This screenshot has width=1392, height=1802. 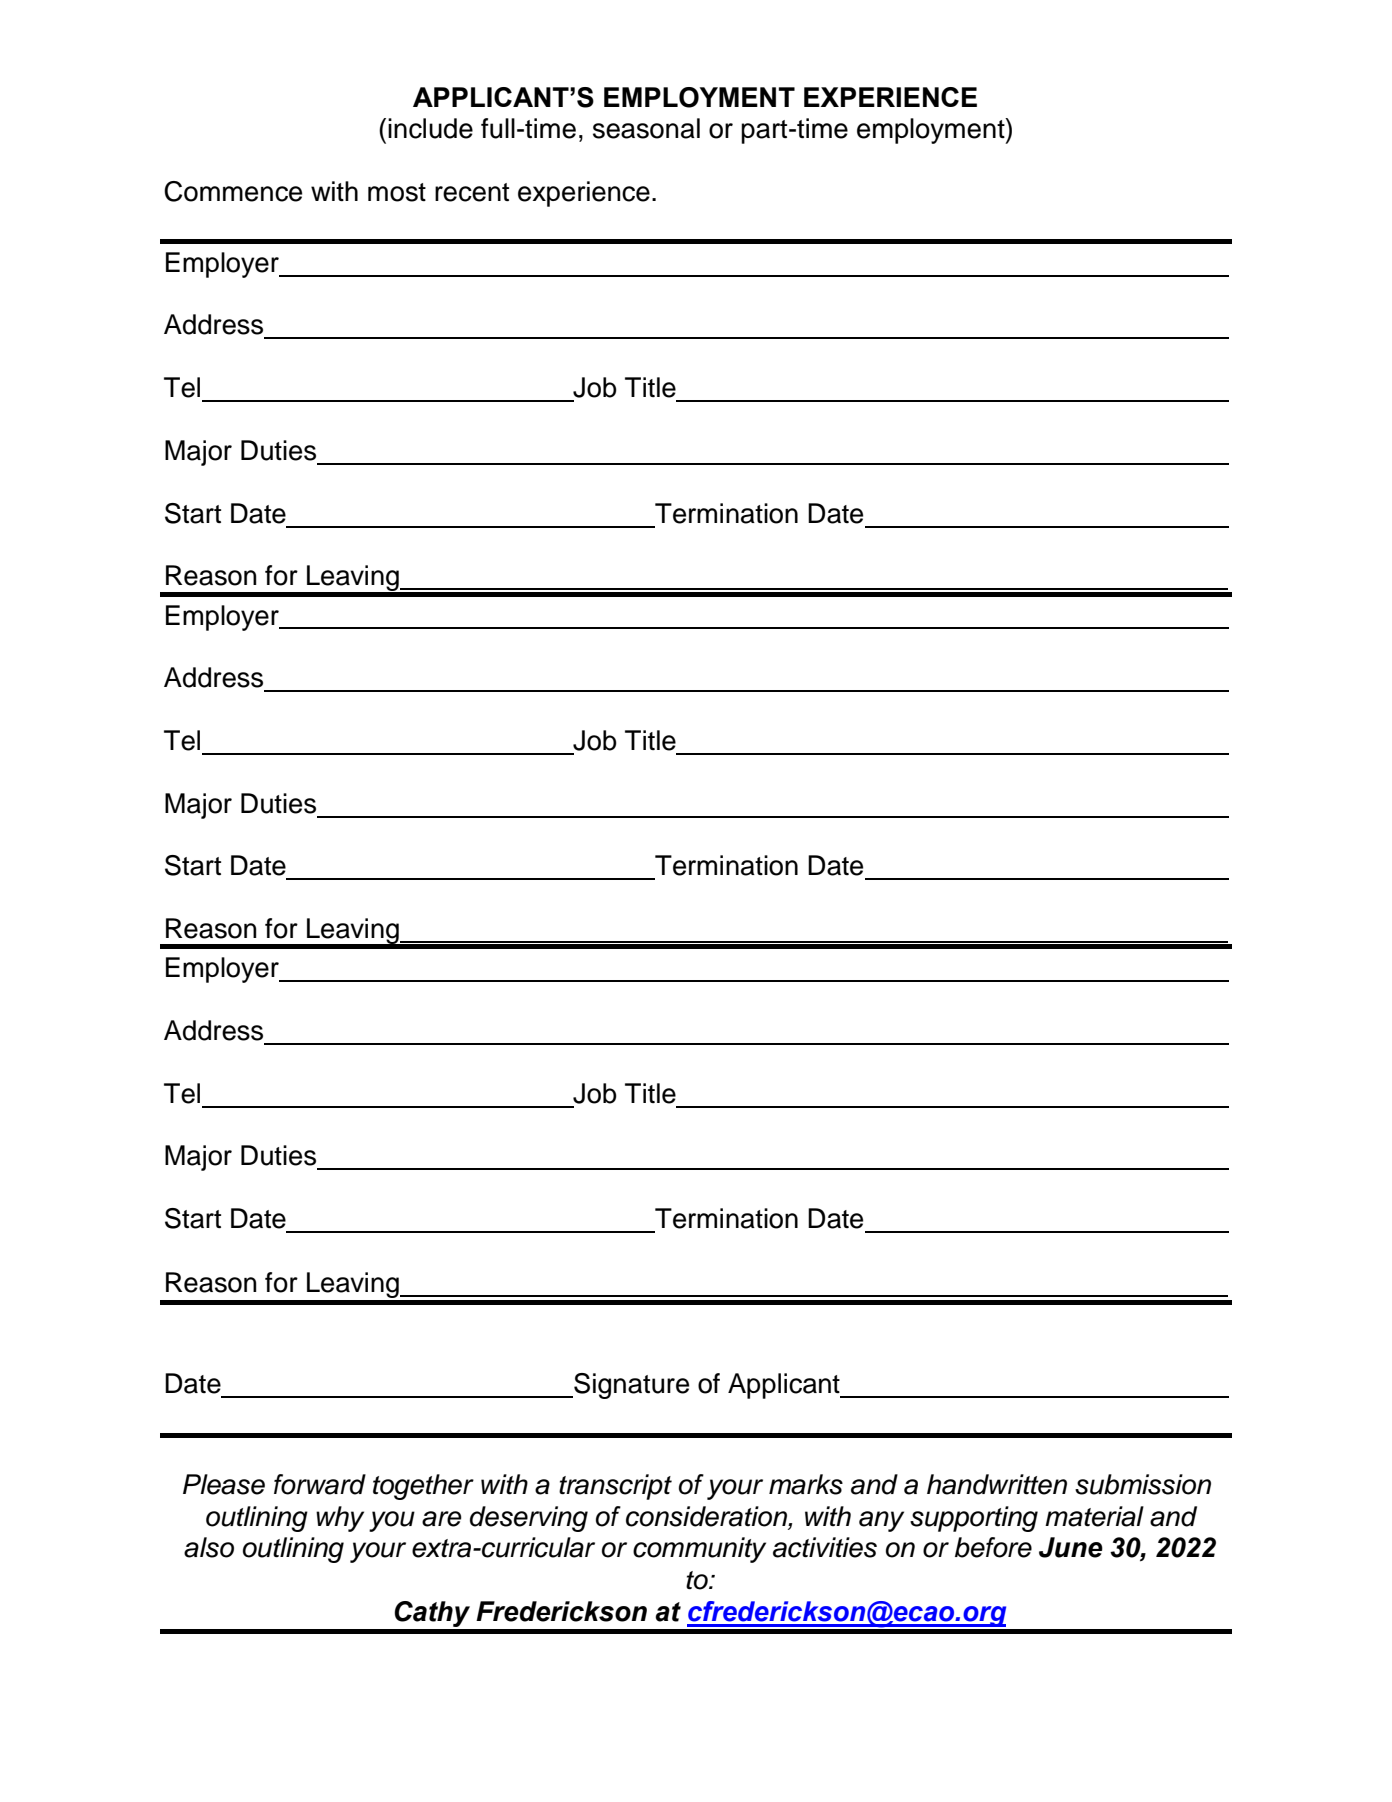 What do you see at coordinates (630, 1386) in the screenshot?
I see `Signature` at bounding box center [630, 1386].
